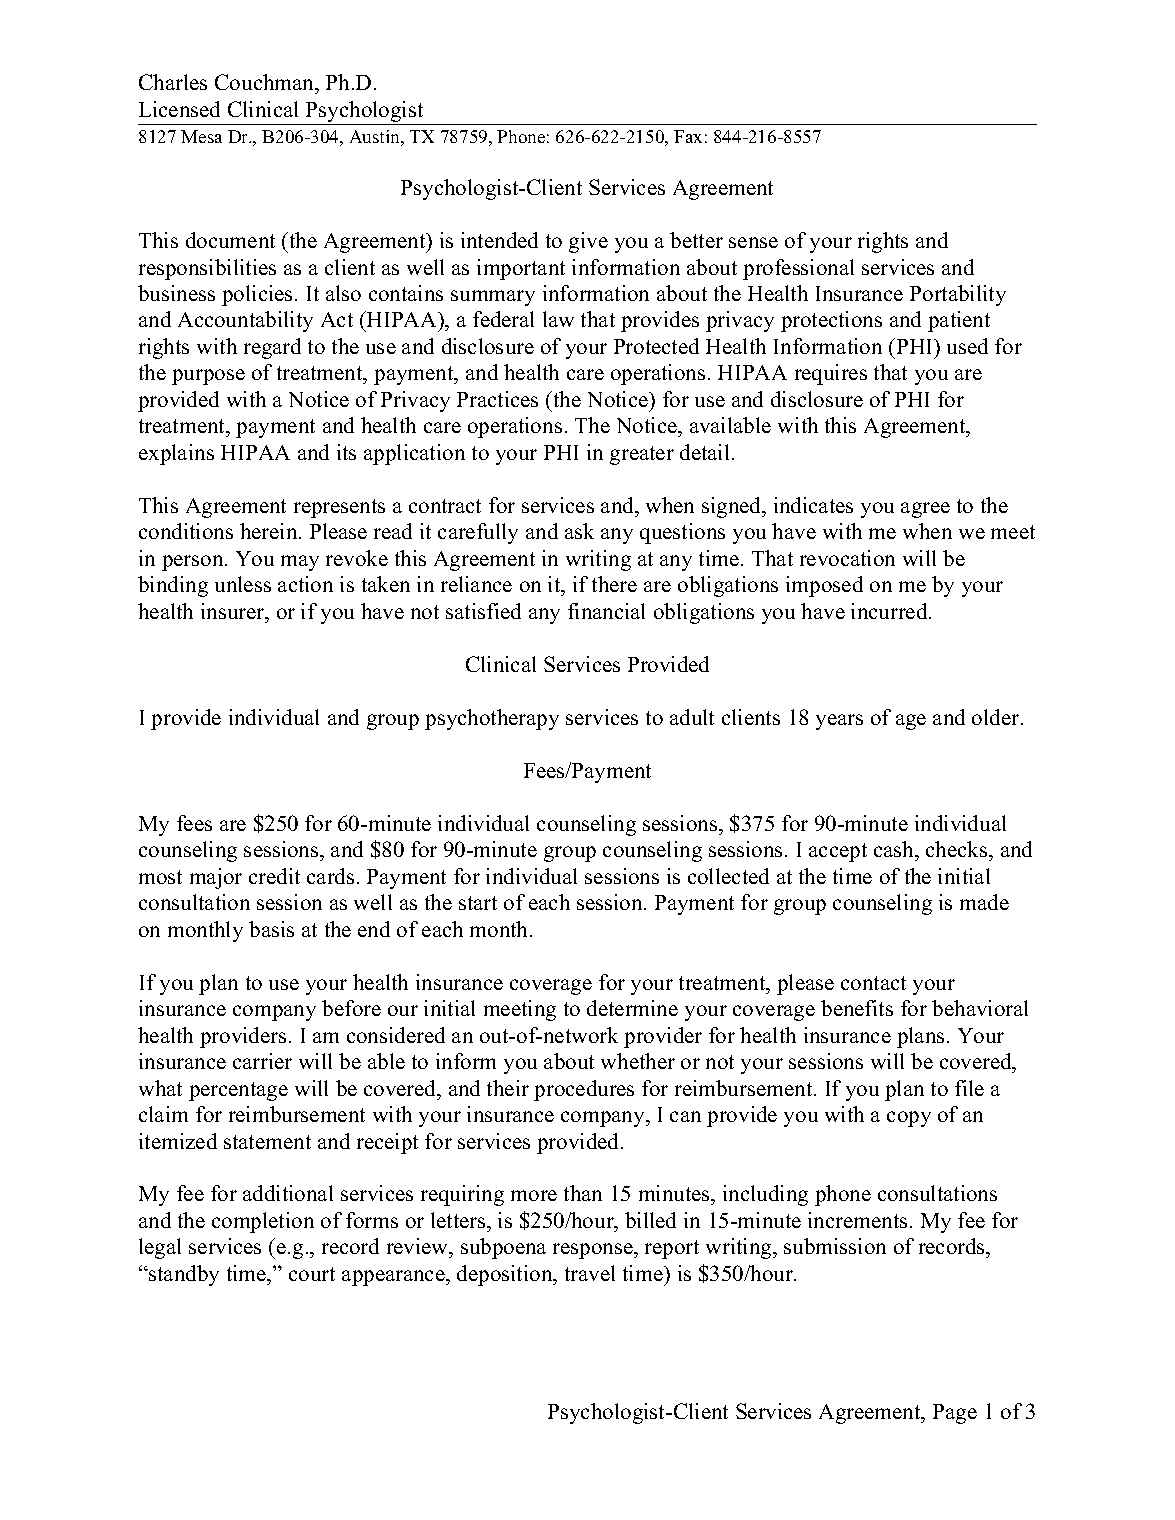 This image has height=1520, width=1175. What do you see at coordinates (688, 136) in the image?
I see `Fax` at bounding box center [688, 136].
